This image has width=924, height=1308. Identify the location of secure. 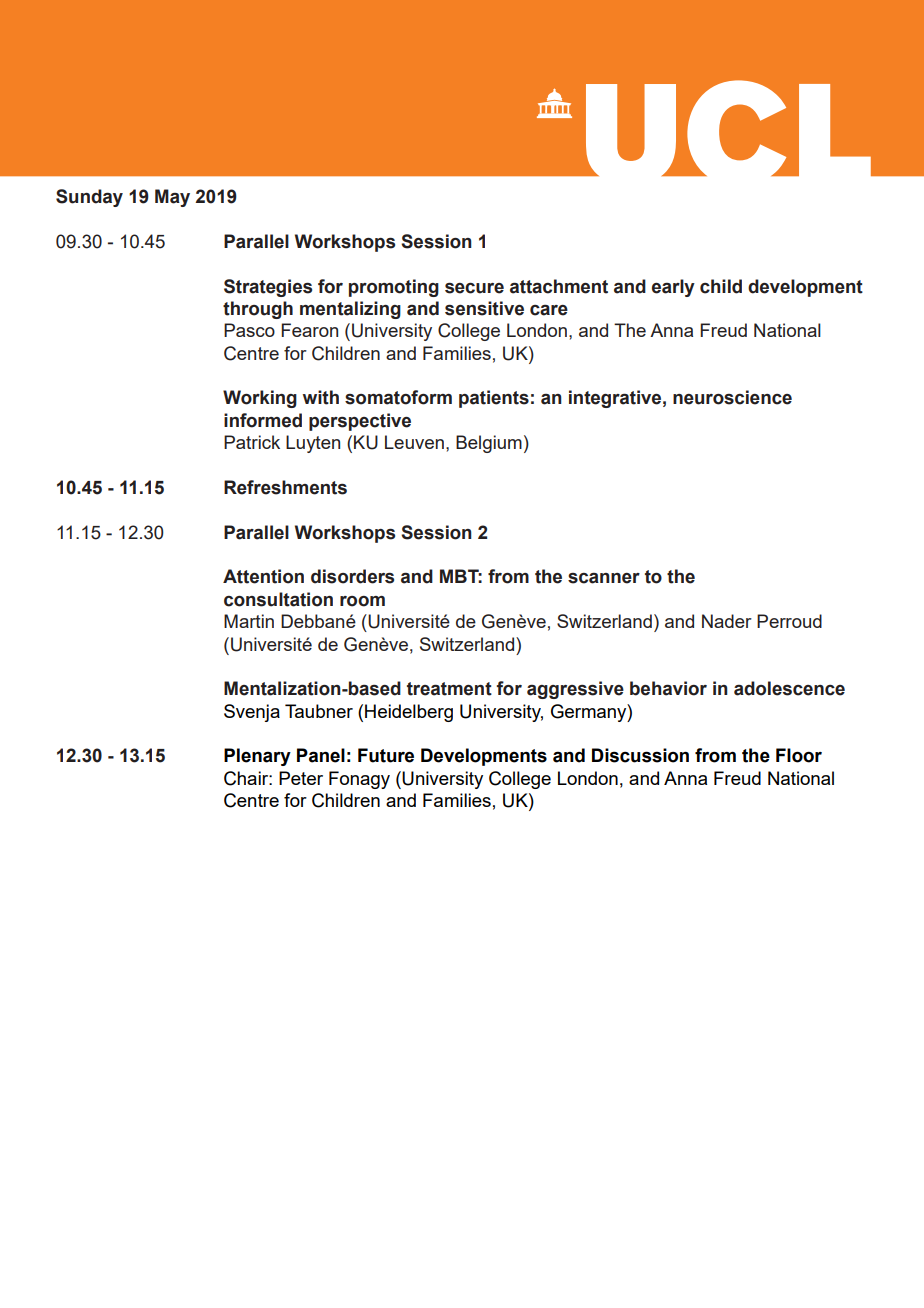
(474, 288).
